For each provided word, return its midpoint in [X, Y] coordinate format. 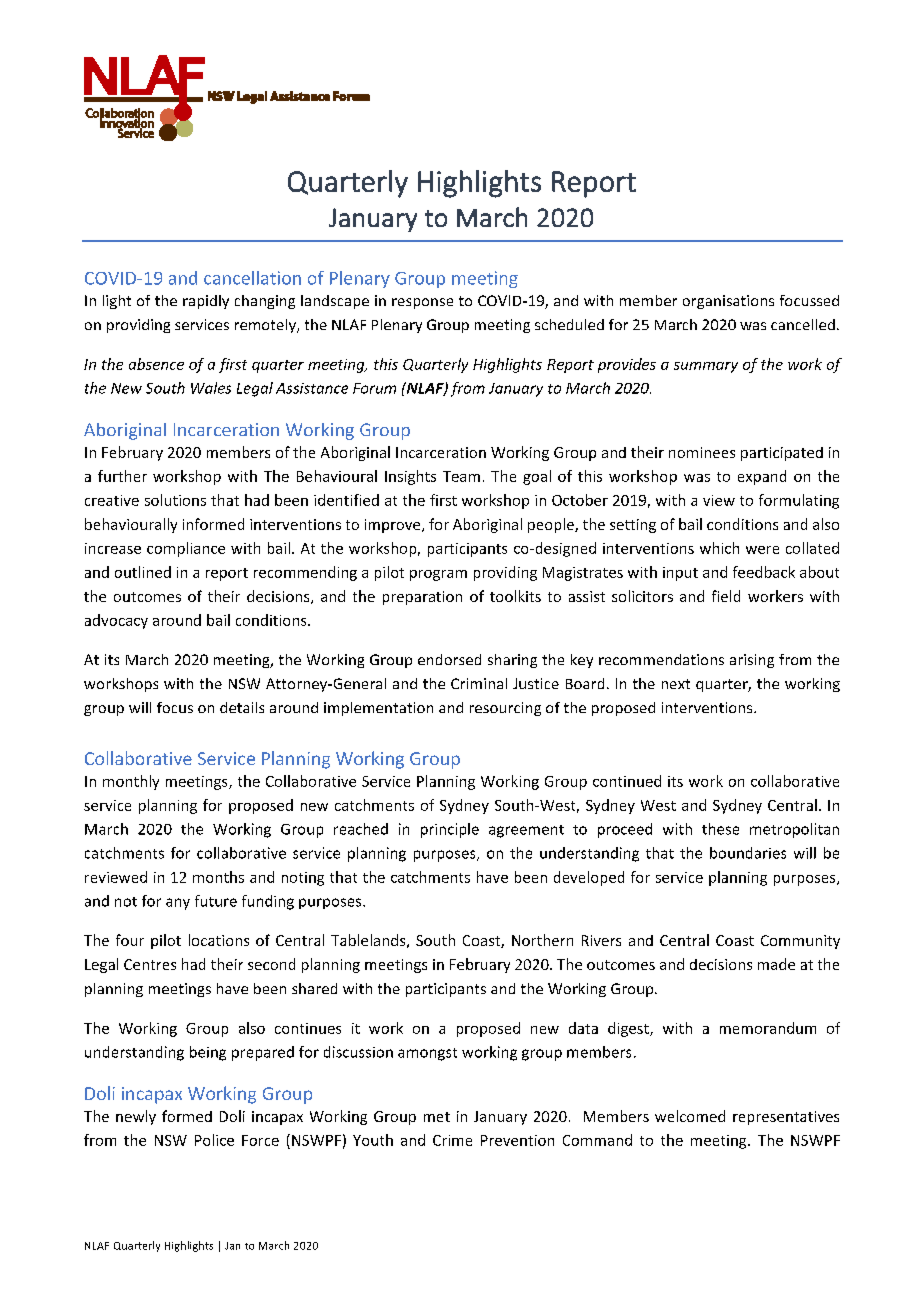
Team [461, 476]
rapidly [206, 302]
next [676, 684]
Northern [542, 940]
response [422, 303]
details [242, 707]
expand [762, 477]
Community [800, 942]
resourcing [505, 709]
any [178, 904]
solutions [175, 500]
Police [214, 1140]
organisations [728, 302]
